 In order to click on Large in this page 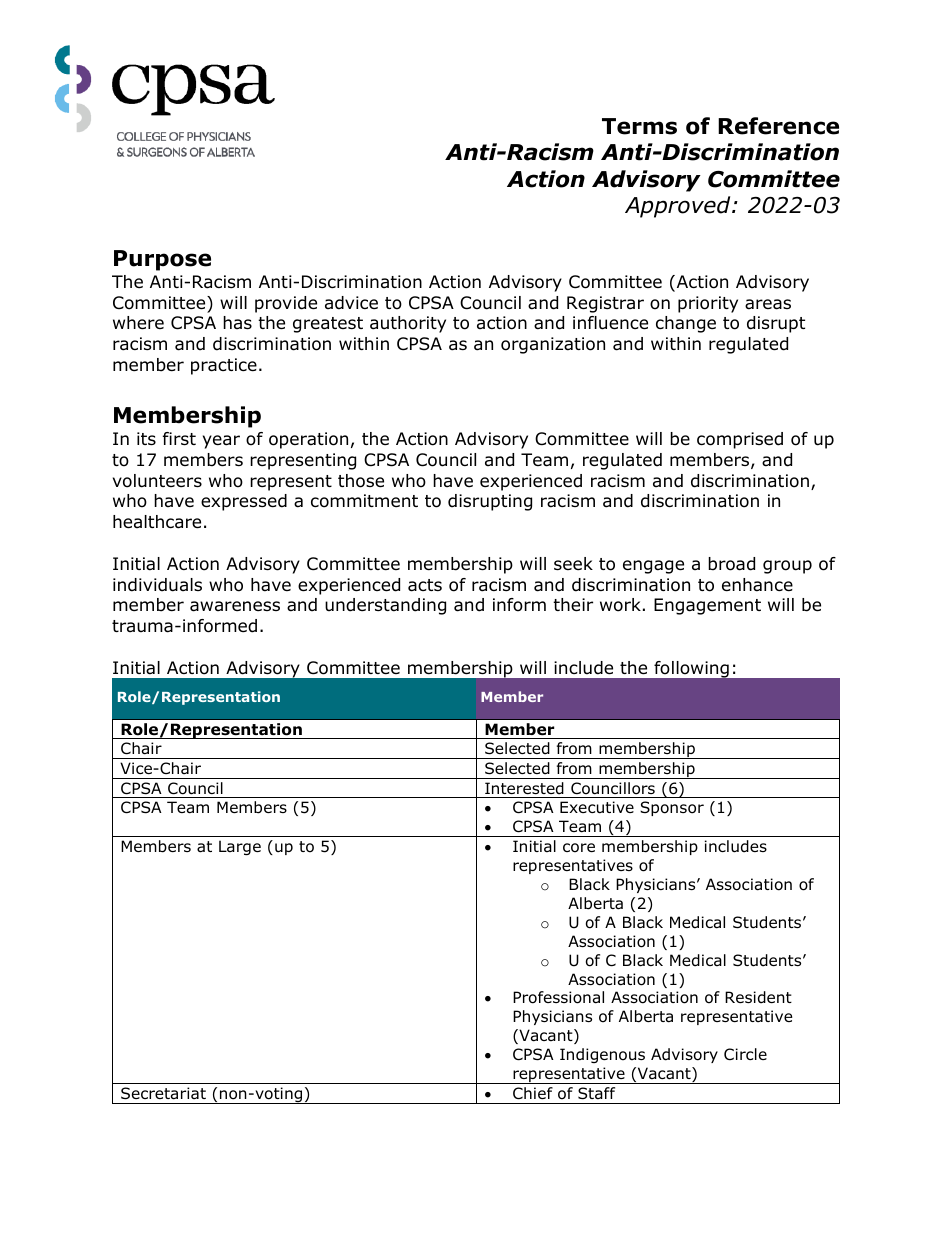, I will do `click(240, 847)`.
